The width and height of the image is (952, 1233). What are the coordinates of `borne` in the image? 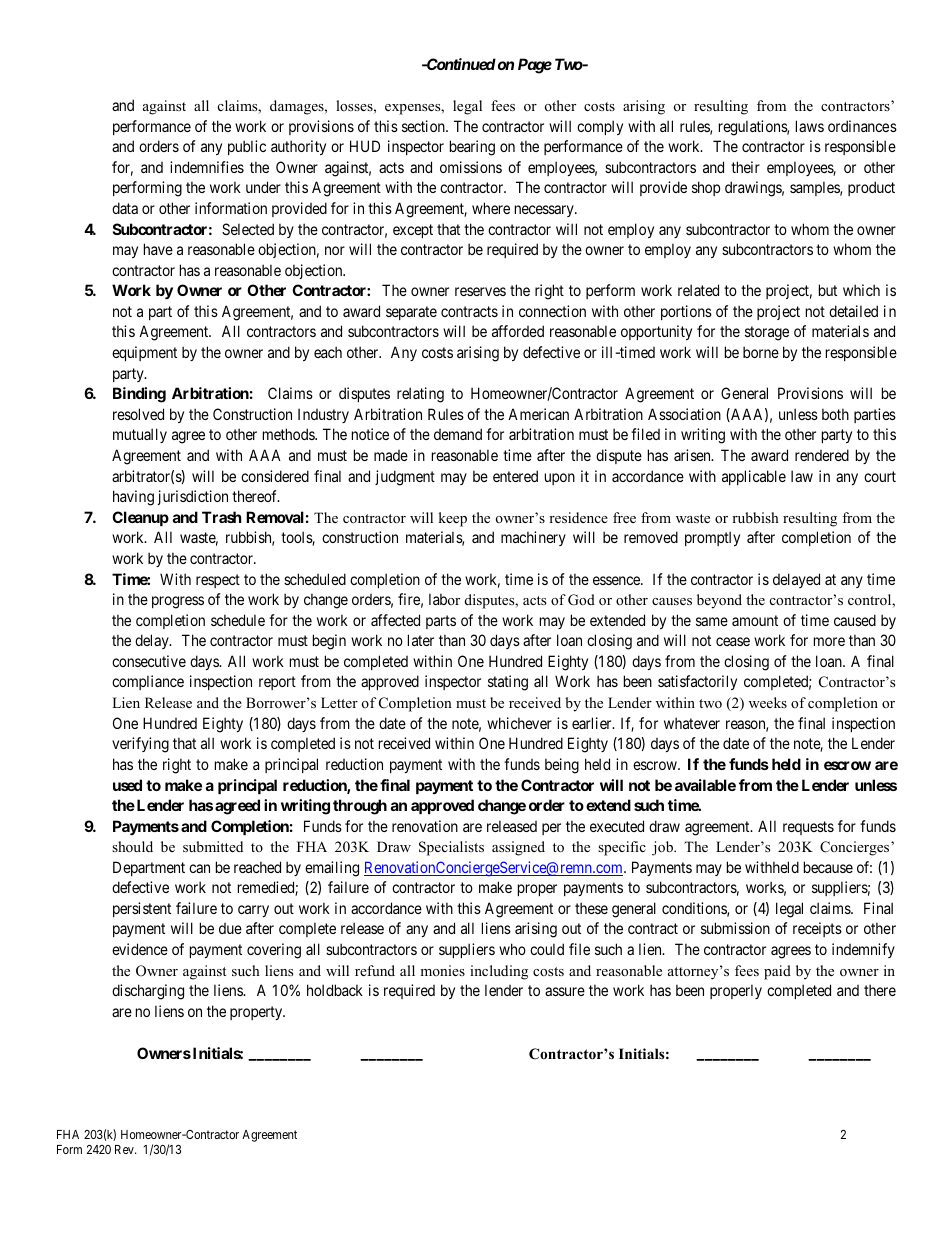 It's located at (761, 352).
